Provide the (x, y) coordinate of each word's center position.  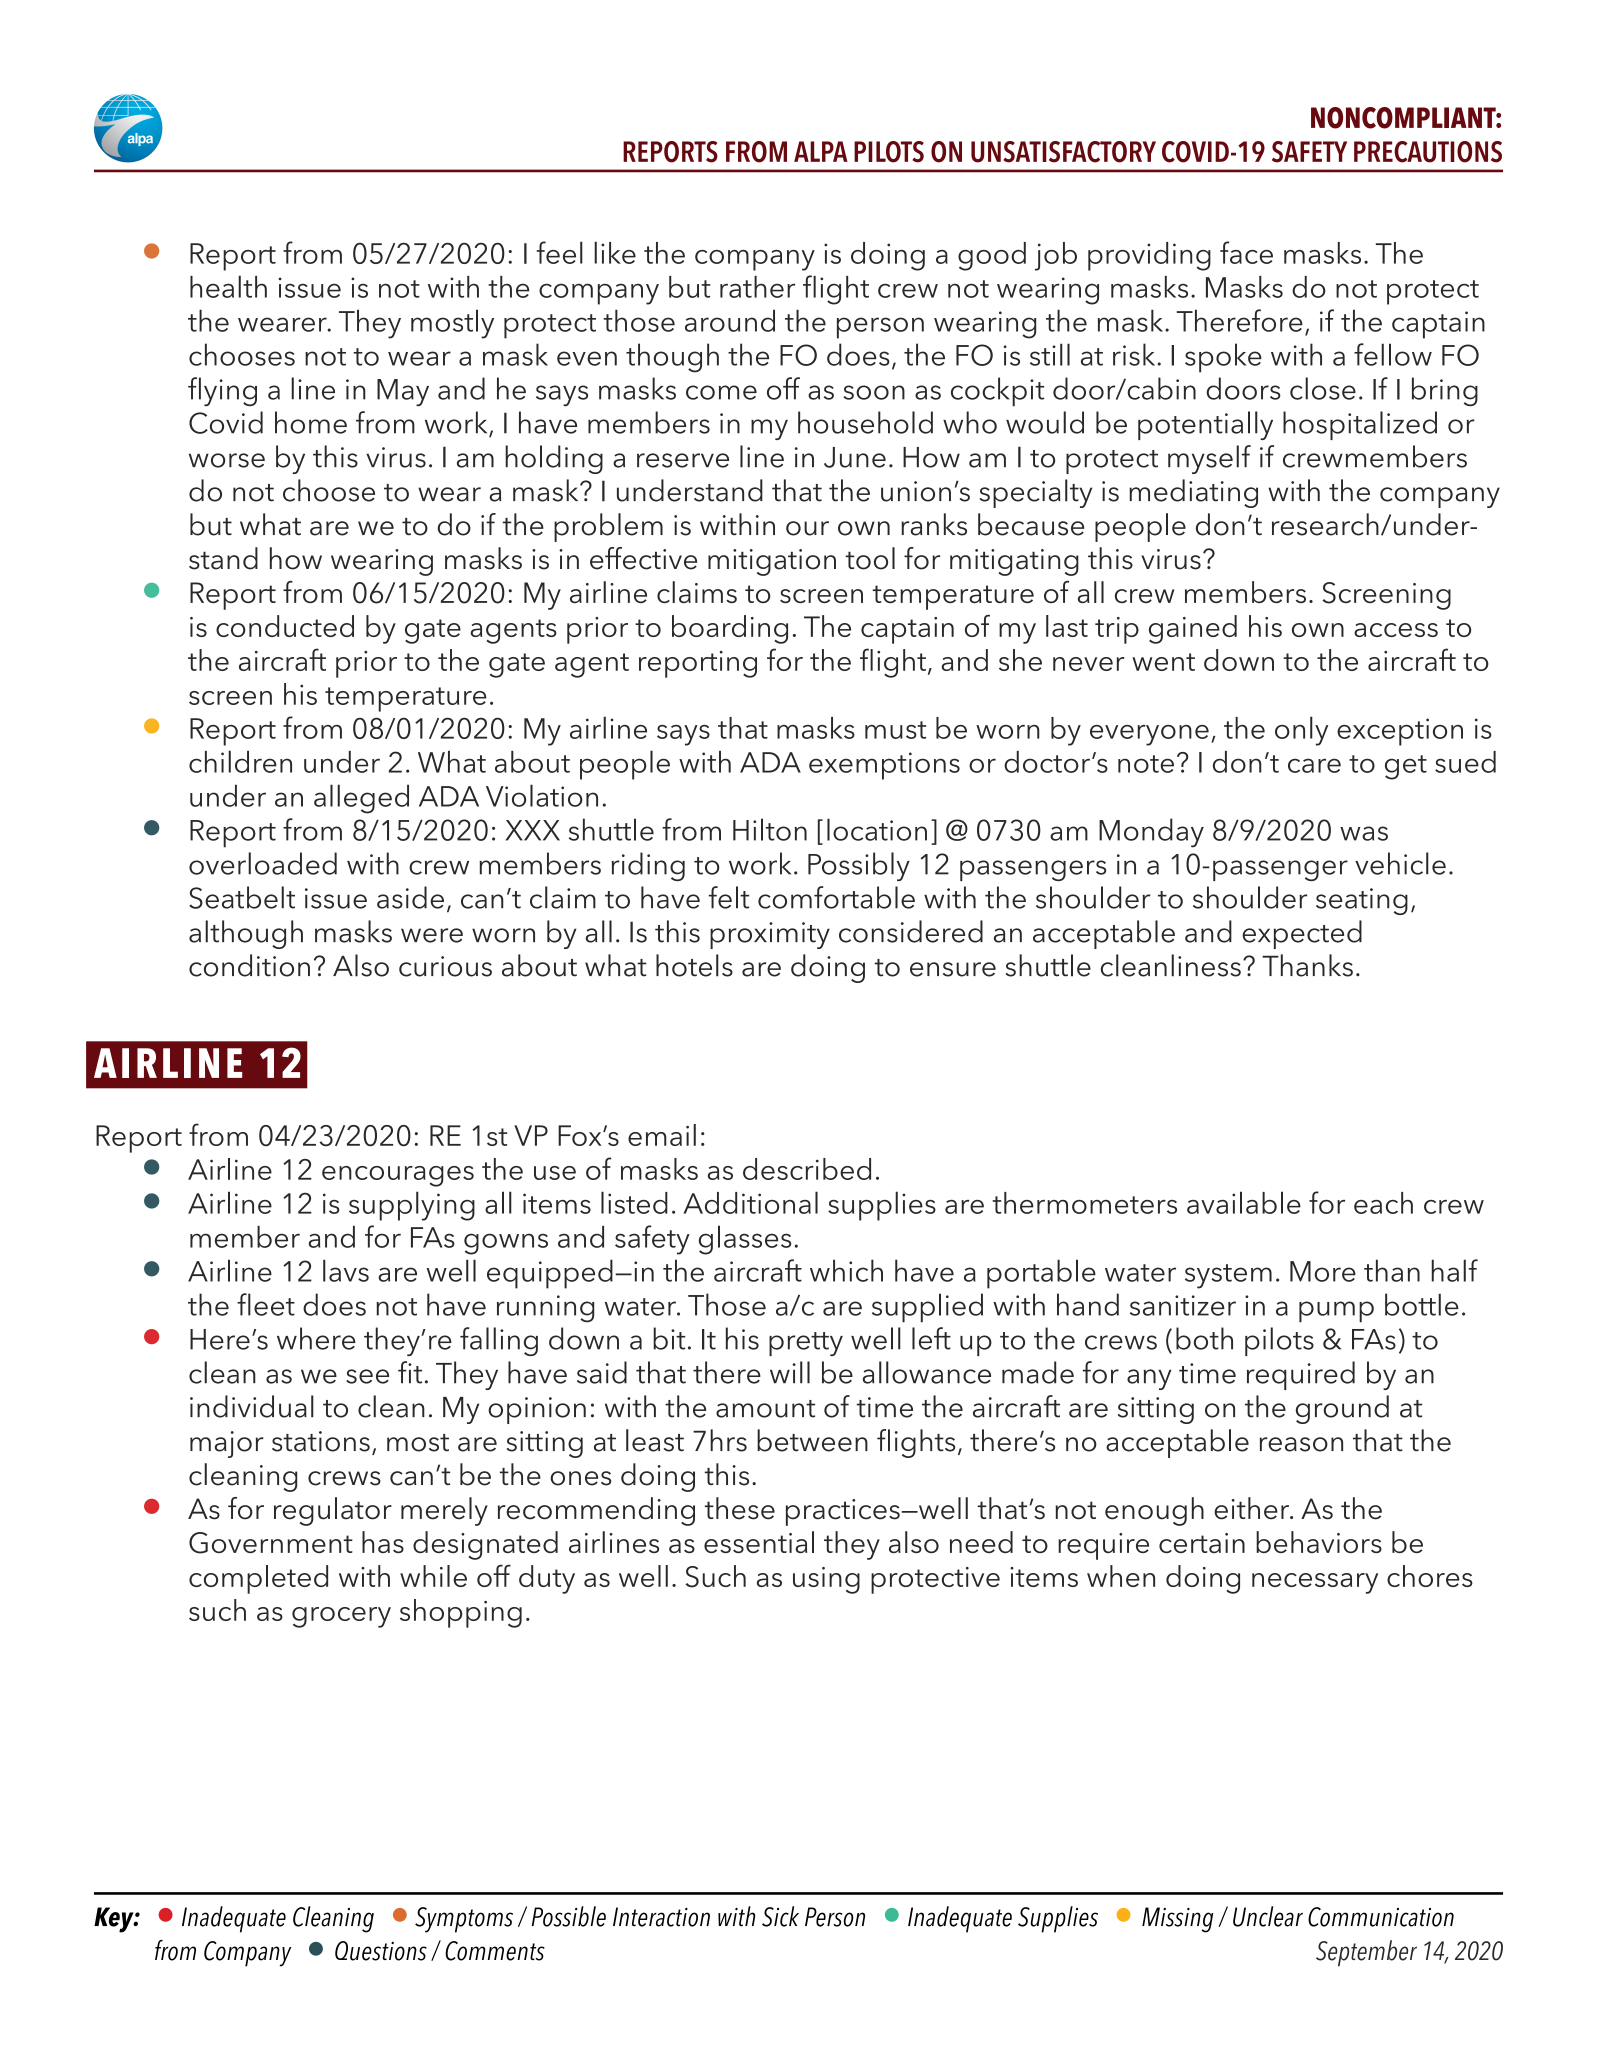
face (1246, 252)
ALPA (821, 151)
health (228, 286)
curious (445, 966)
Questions (381, 1951)
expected (1302, 934)
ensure (953, 969)
